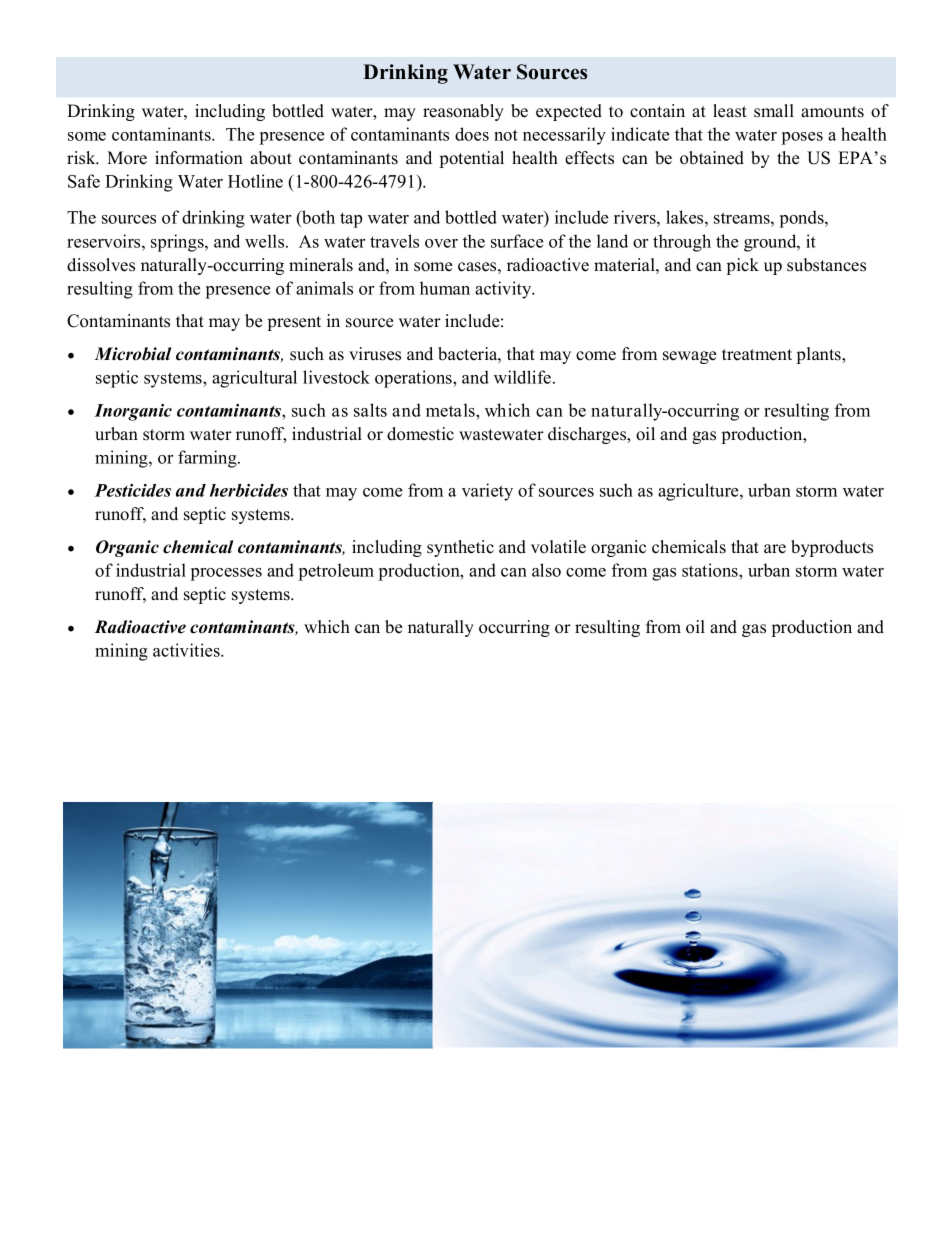  What do you see at coordinates (133, 354) in the page?
I see `Microbial` at bounding box center [133, 354].
